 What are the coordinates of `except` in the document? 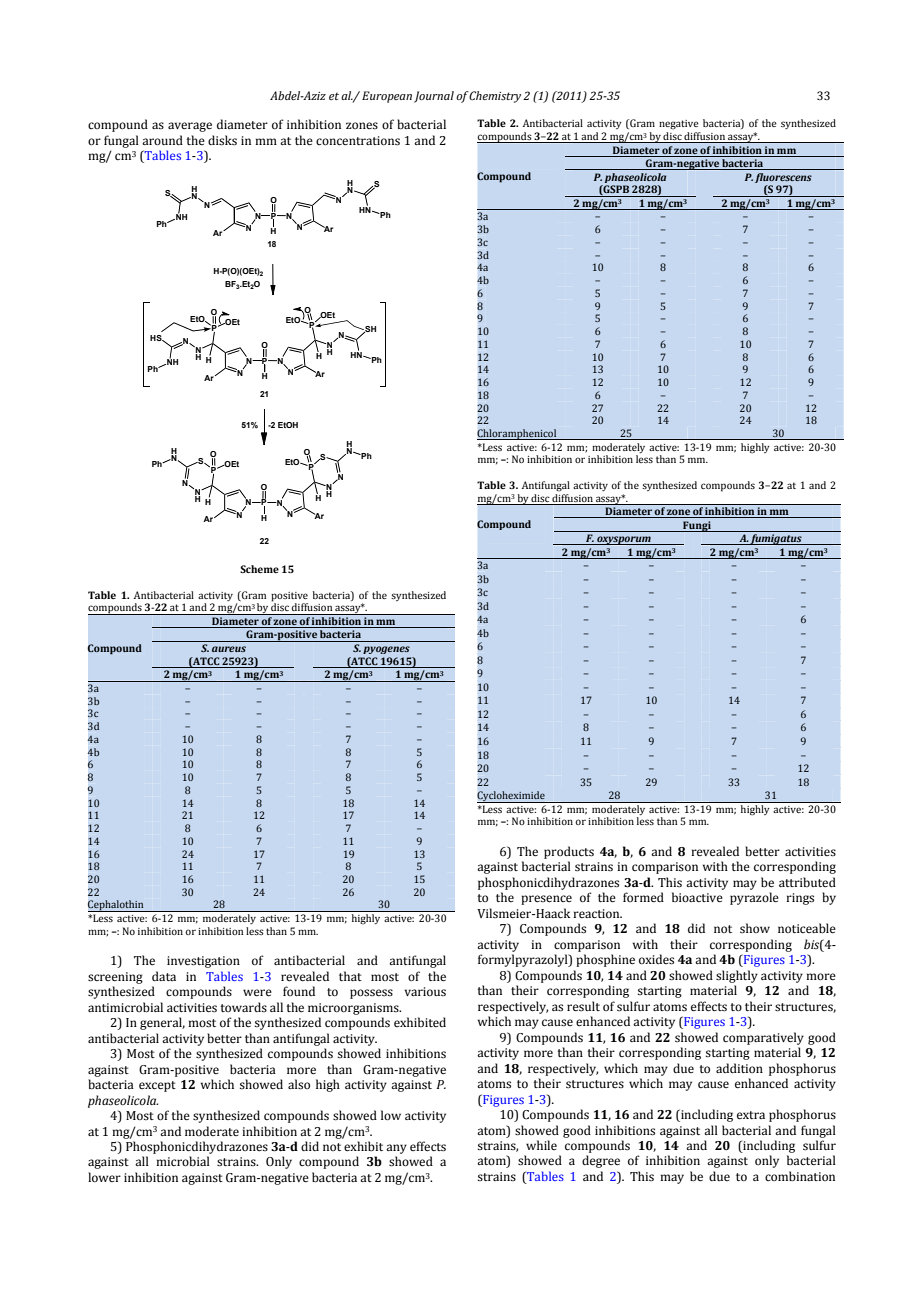 It's located at (157, 1086).
